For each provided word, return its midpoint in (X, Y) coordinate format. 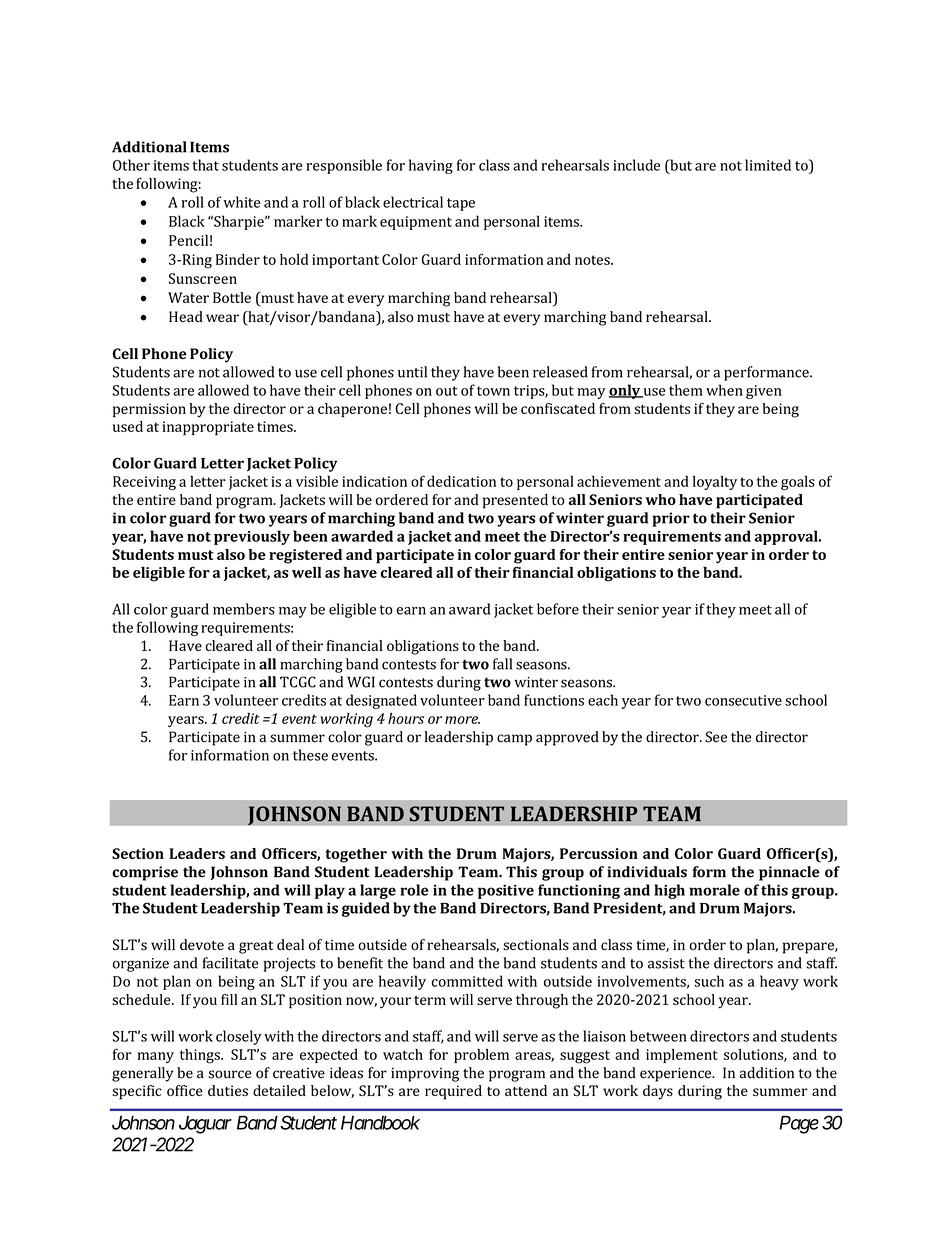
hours (406, 718)
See (716, 737)
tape (461, 204)
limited (768, 165)
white (241, 202)
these (310, 755)
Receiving (144, 483)
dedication (461, 481)
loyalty (715, 482)
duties (228, 1090)
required (453, 1092)
